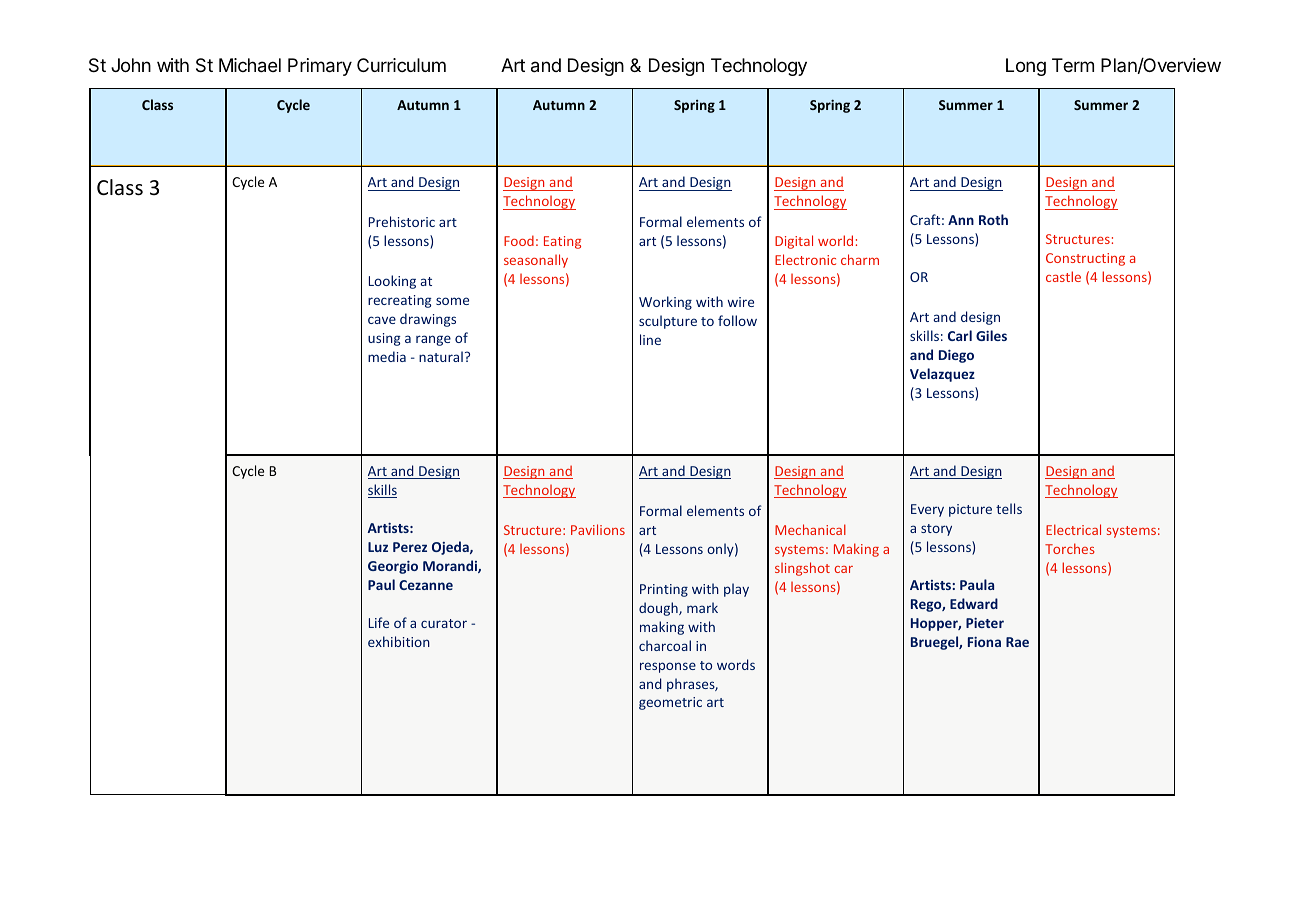 The width and height of the page is (1308, 924). Describe the element at coordinates (399, 641) in the page. I see `exhibition` at that location.
